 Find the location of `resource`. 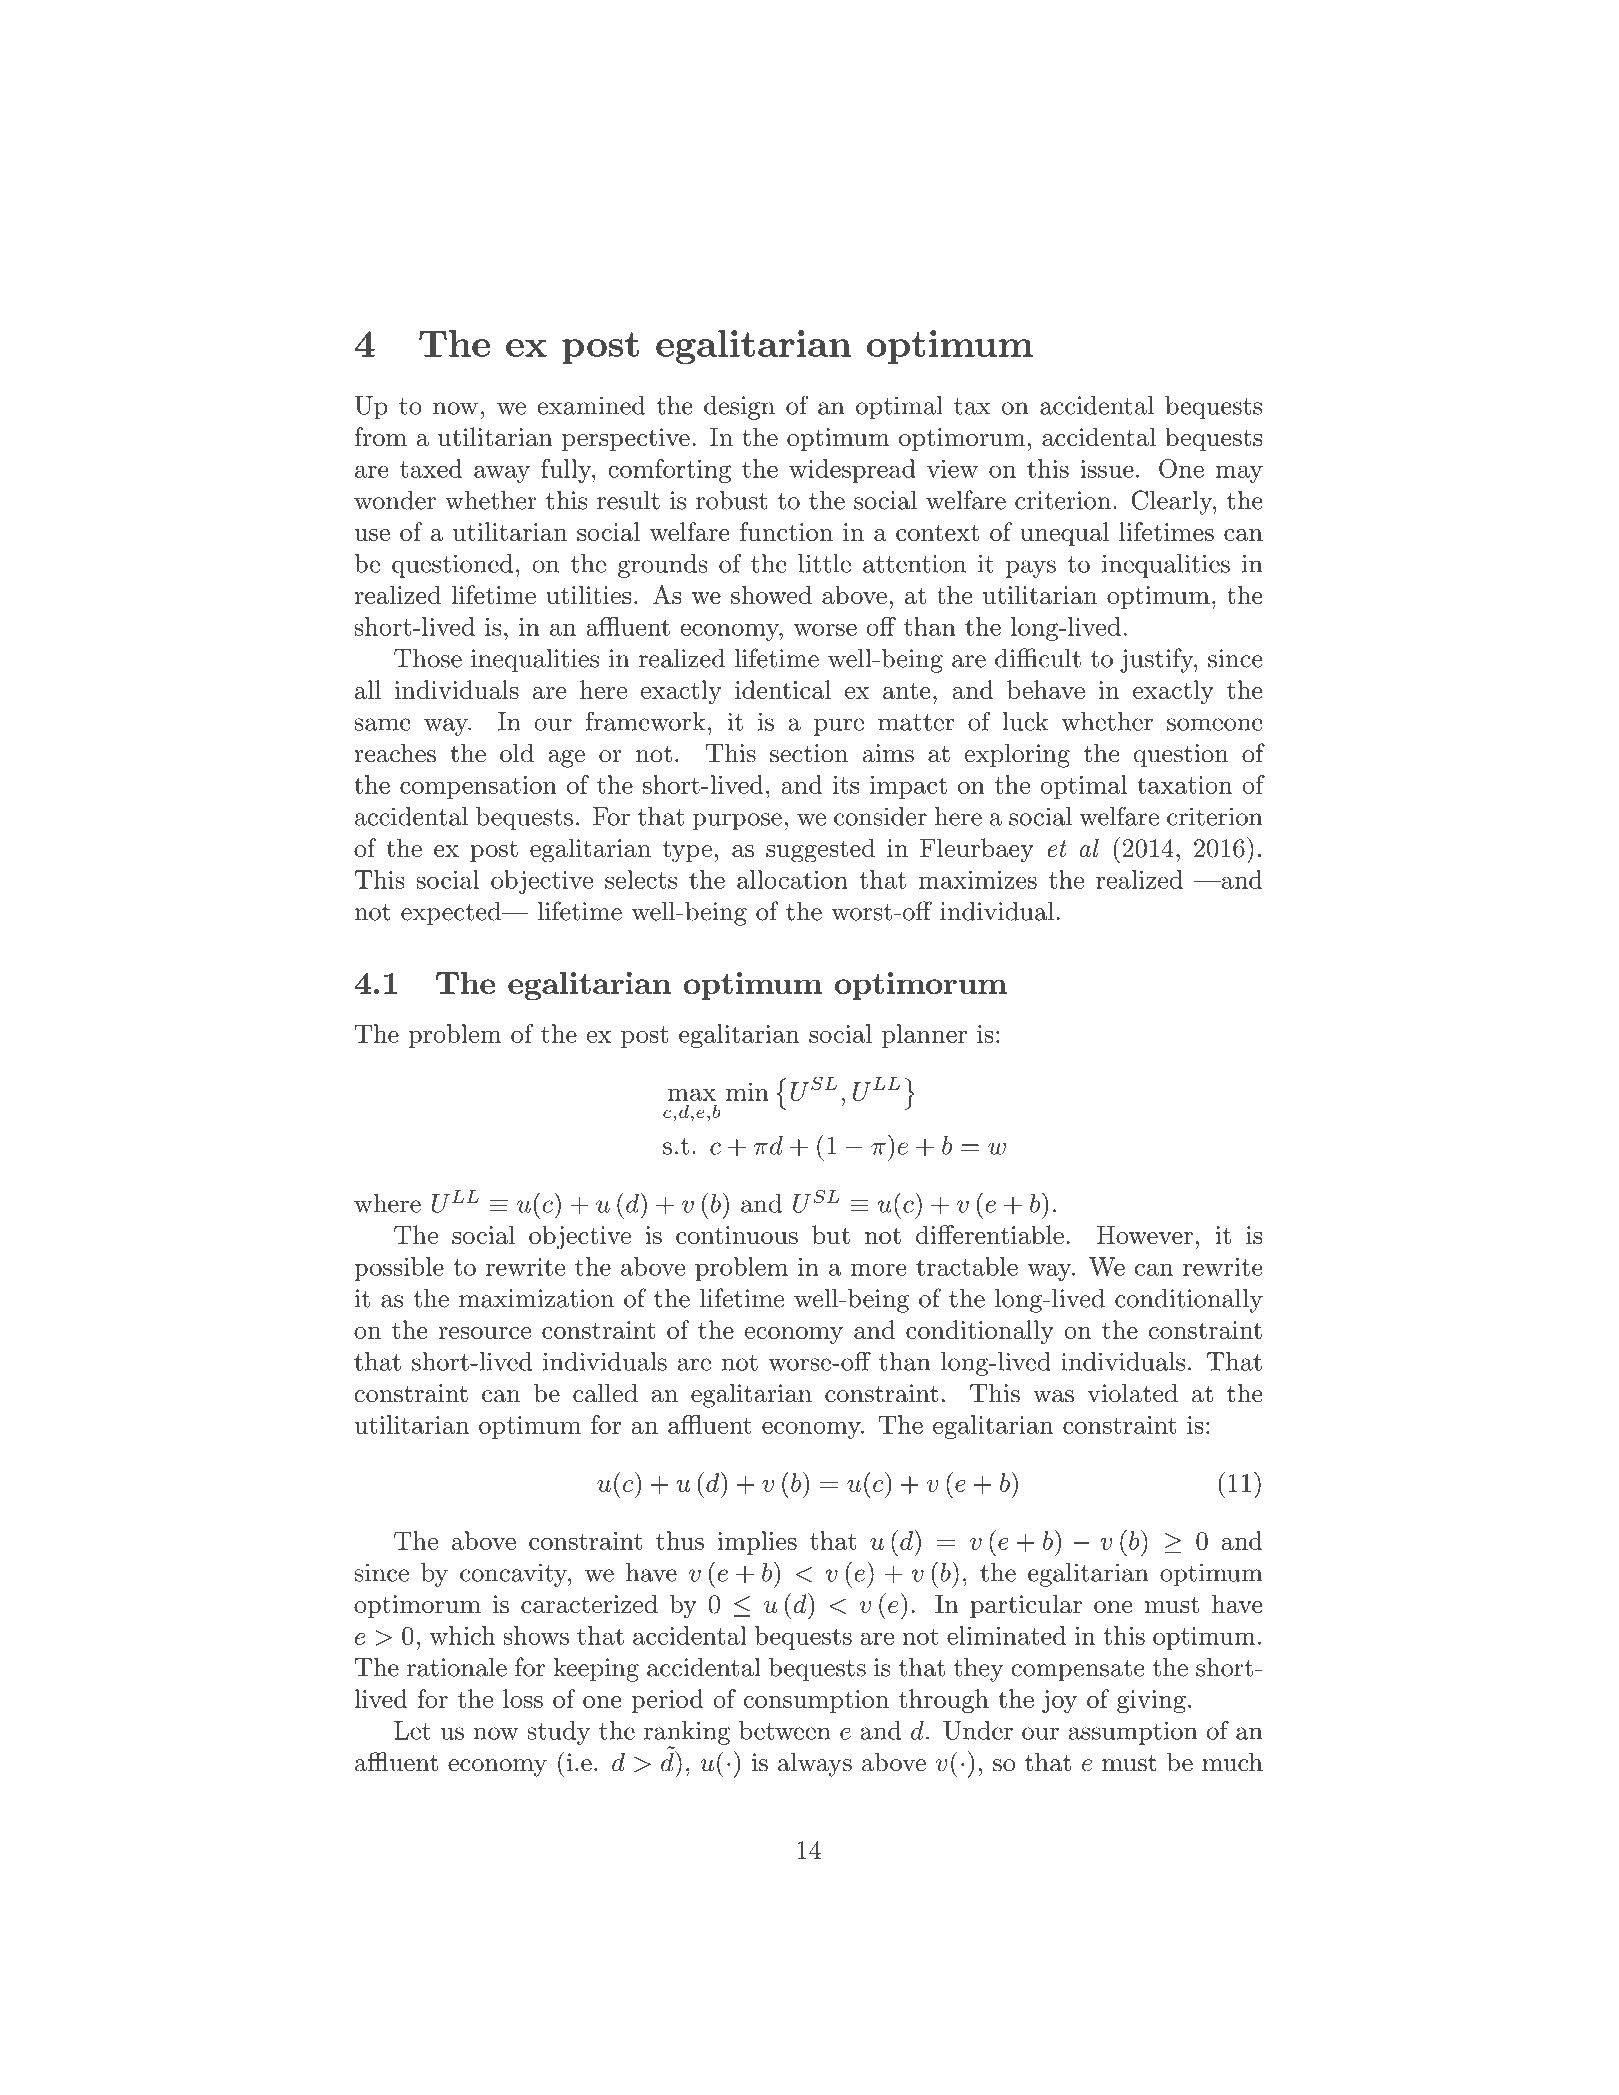

resource is located at coordinates (484, 1333).
